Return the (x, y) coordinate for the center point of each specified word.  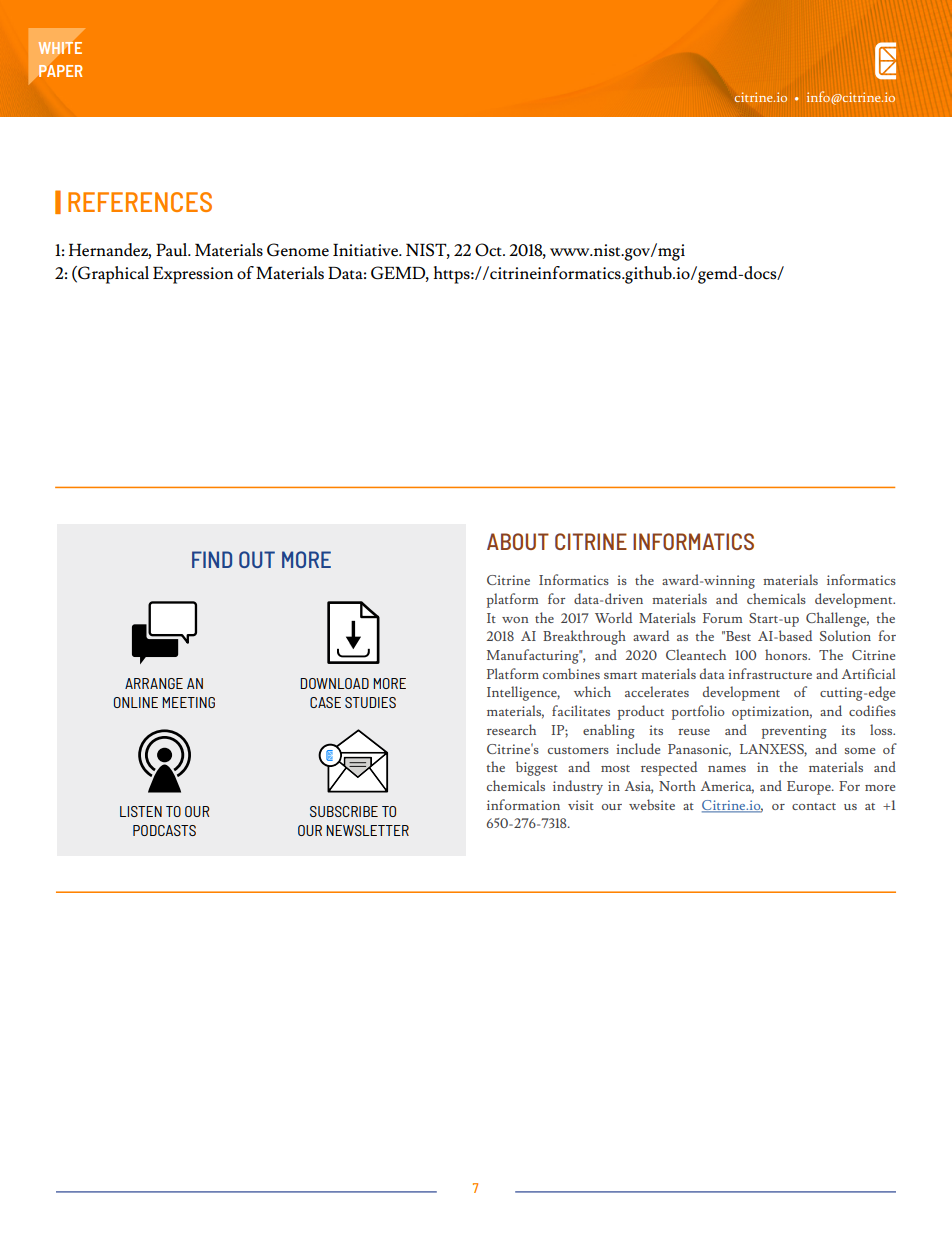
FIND (212, 559)
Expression (193, 275)
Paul (172, 249)
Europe (810, 788)
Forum (722, 618)
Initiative (367, 249)
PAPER (60, 70)
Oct (489, 250)
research (511, 729)
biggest (537, 768)
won (515, 620)
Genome (298, 250)
